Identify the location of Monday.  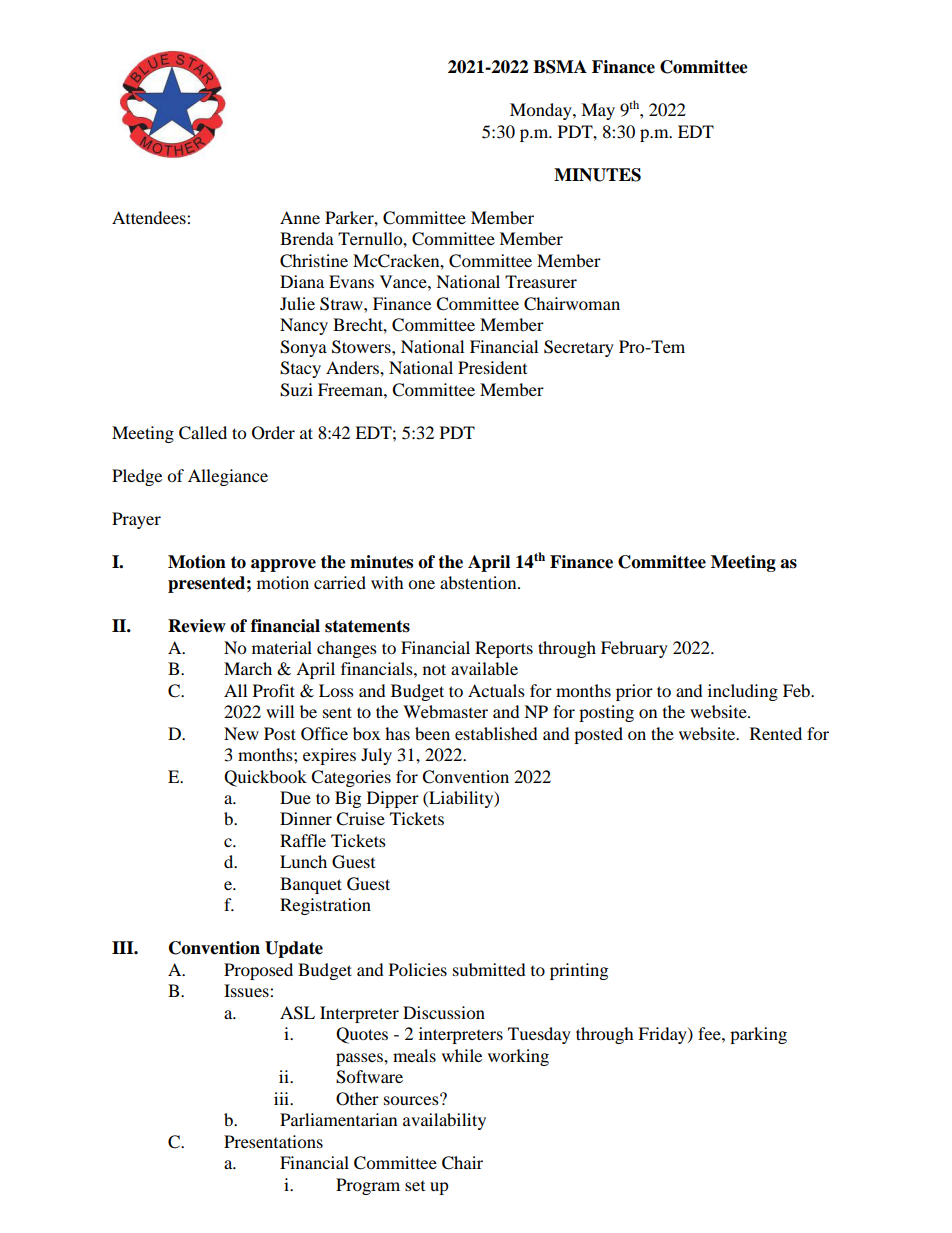
(542, 111).
